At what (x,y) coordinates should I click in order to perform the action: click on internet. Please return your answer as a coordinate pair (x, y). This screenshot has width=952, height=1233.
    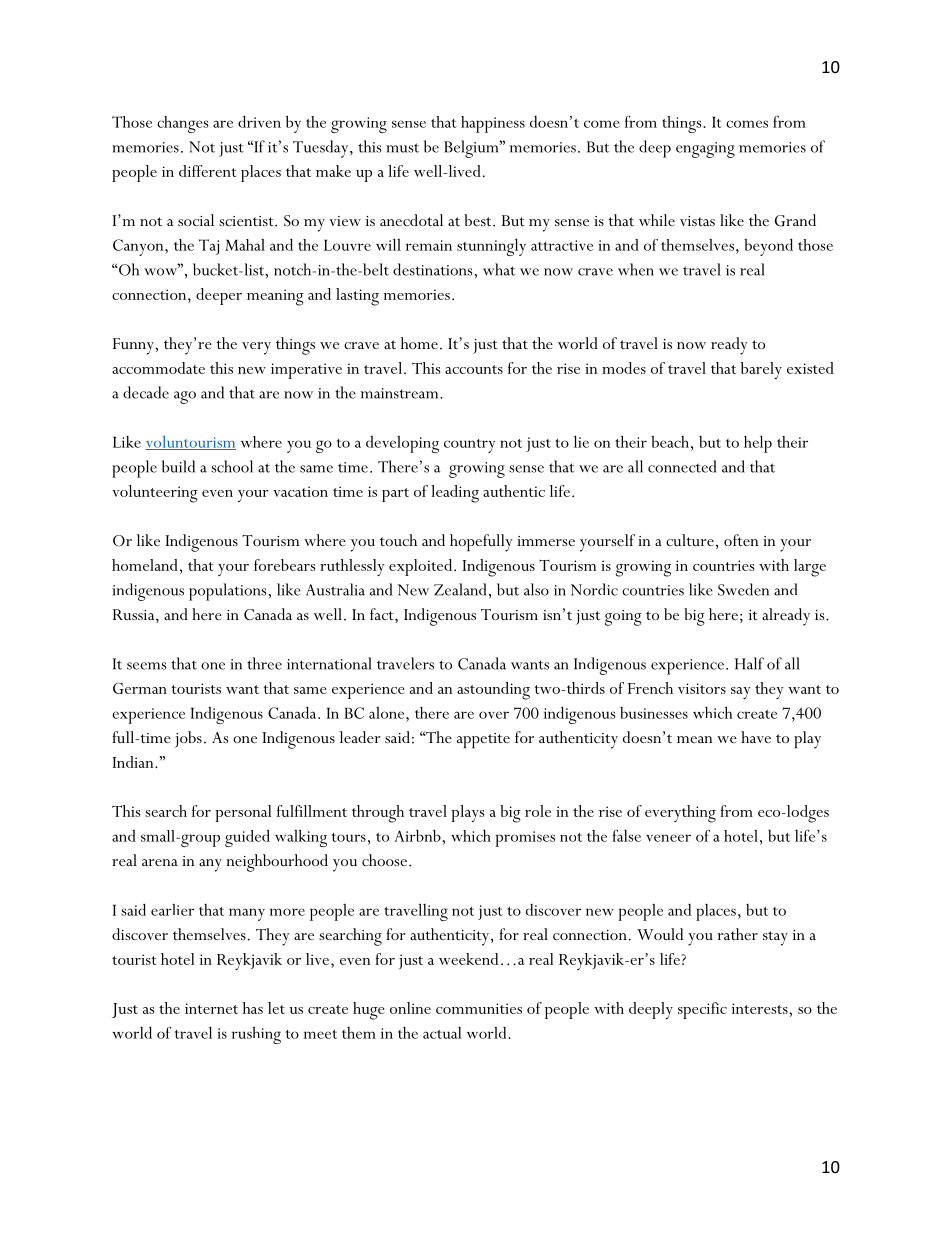
    Looking at the image, I should click on (211, 1008).
